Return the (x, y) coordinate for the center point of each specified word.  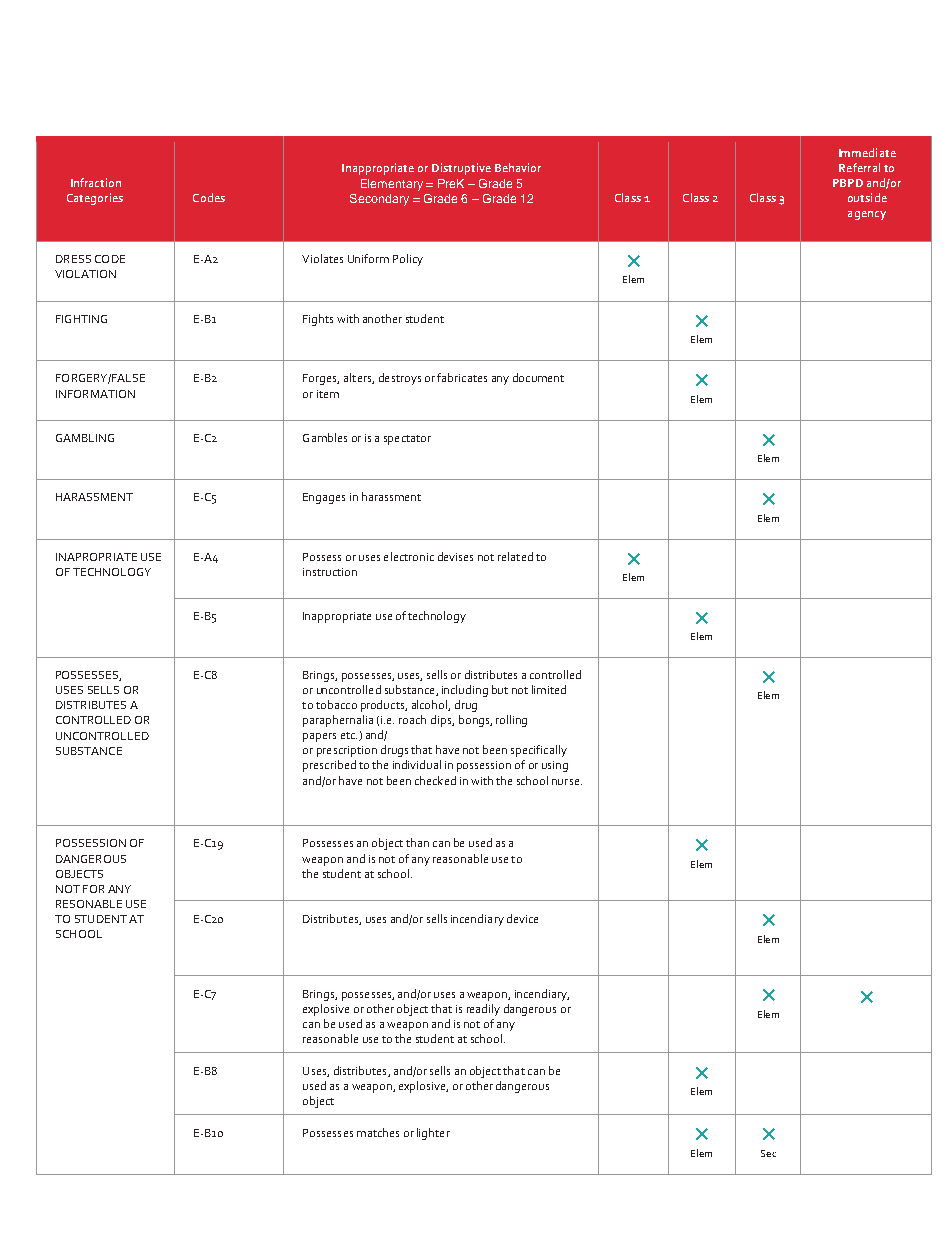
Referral (859, 167)
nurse (567, 782)
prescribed (329, 766)
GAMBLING (85, 438)
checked (435, 780)
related (515, 556)
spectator (407, 440)
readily (483, 1010)
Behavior (518, 167)
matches (378, 1132)
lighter (433, 1134)
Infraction (96, 182)
